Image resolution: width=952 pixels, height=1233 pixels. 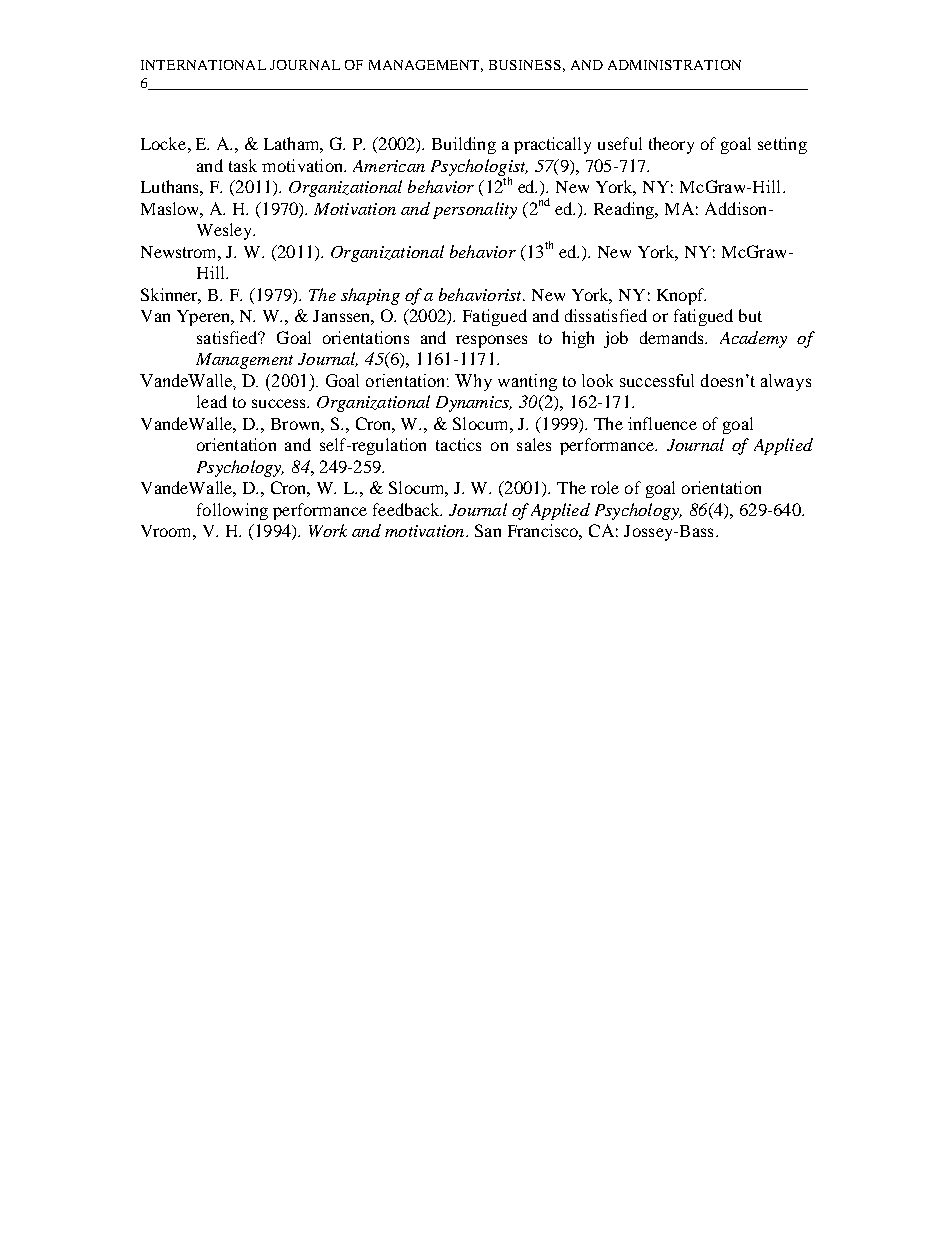 I want to click on ADMINISTRATION, so click(x=674, y=65).
